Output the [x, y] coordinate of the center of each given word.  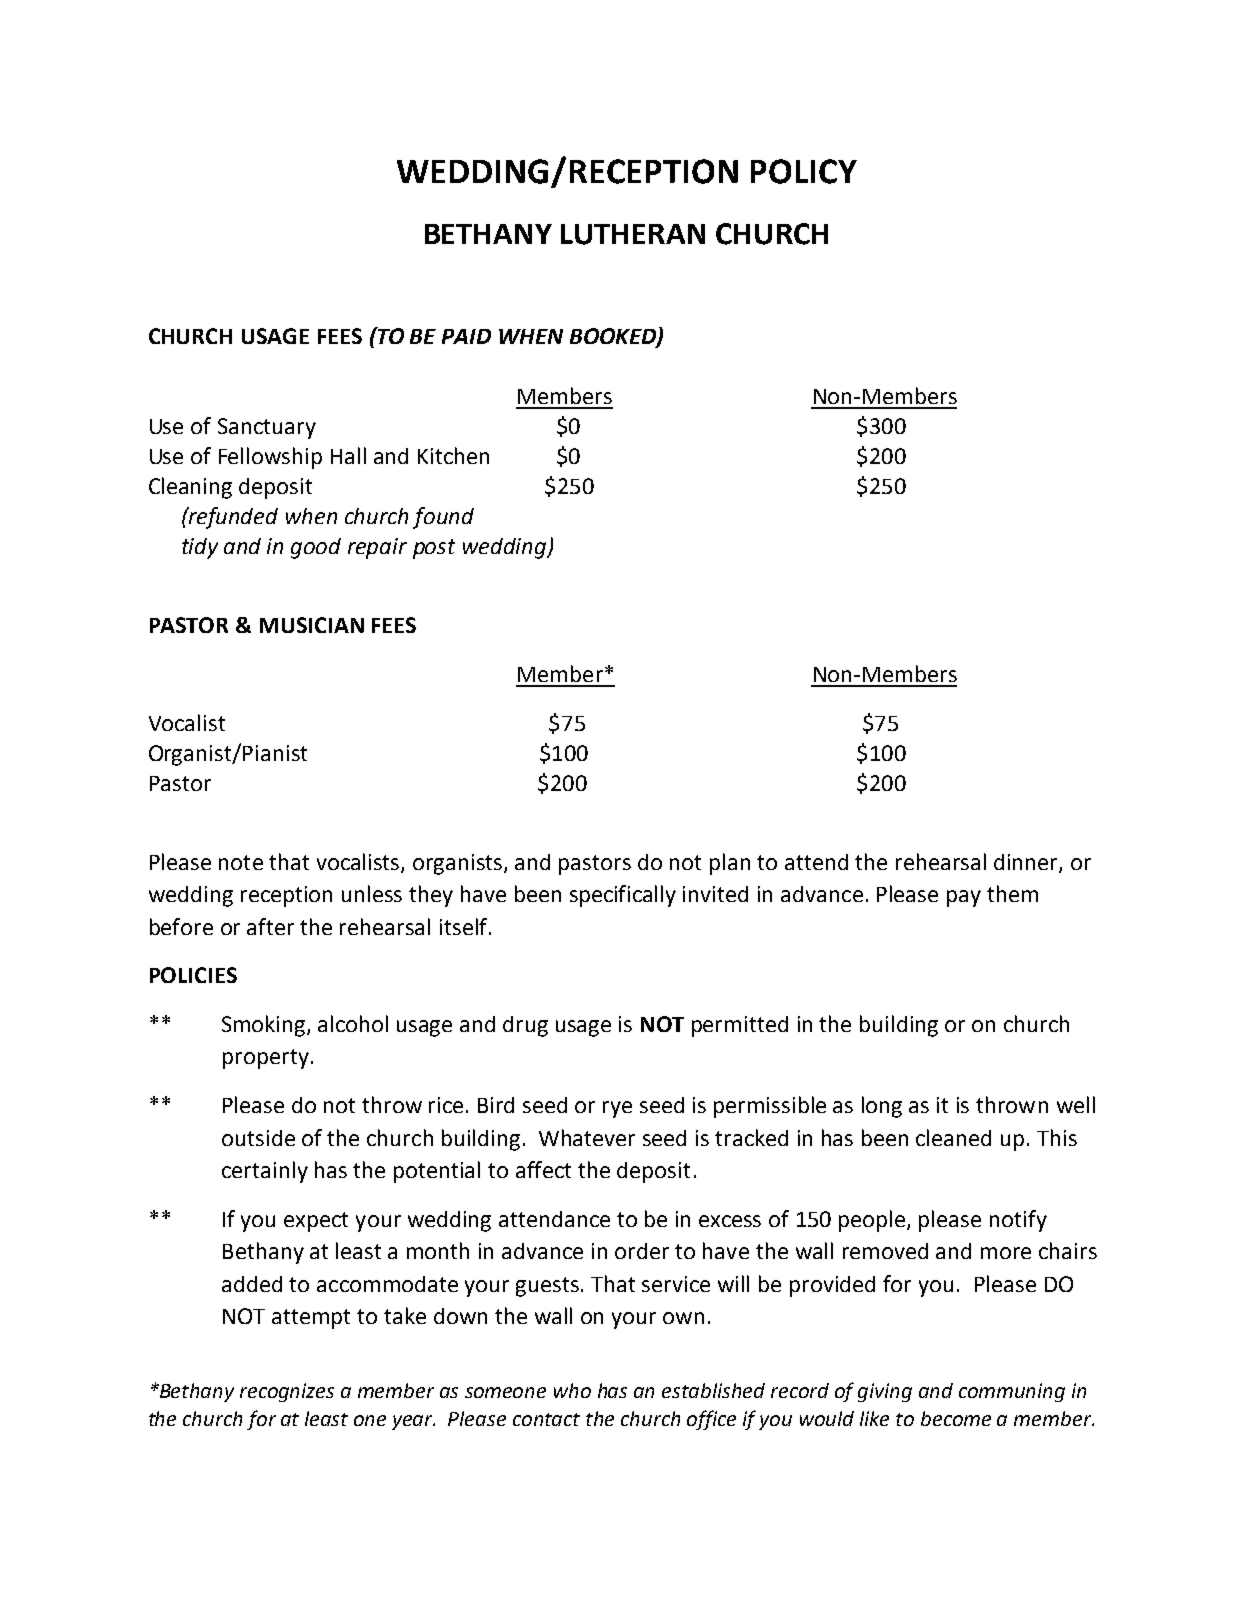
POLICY [804, 171]
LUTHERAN [633, 234]
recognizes [287, 1392]
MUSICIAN [312, 625]
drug [525, 1026]
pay [964, 898]
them [1012, 893]
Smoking [265, 1026]
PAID [466, 336]
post [434, 549]
